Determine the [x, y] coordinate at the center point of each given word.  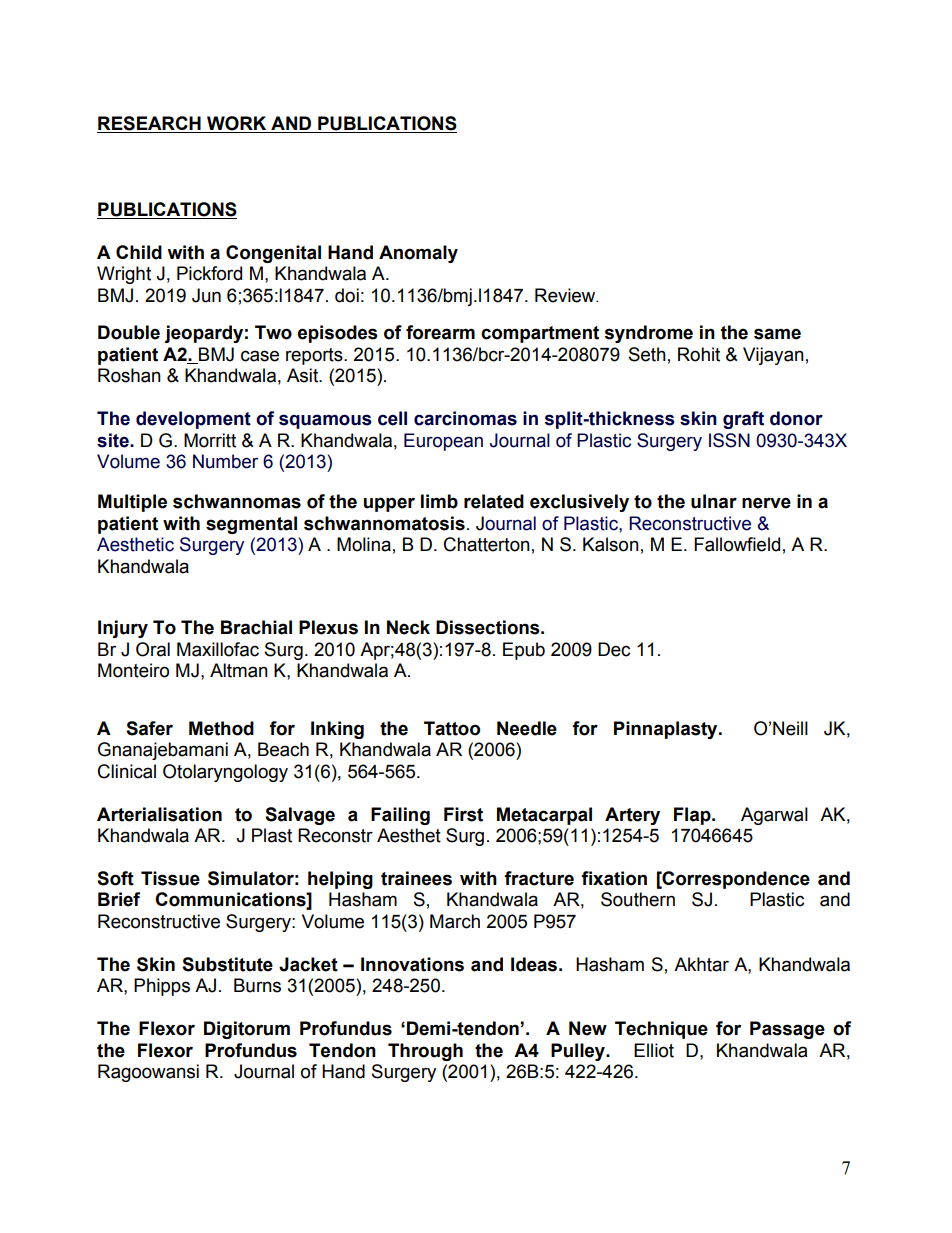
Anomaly [418, 254]
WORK [236, 123]
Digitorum [247, 1030]
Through [425, 1052]
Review [566, 295]
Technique [661, 1030]
